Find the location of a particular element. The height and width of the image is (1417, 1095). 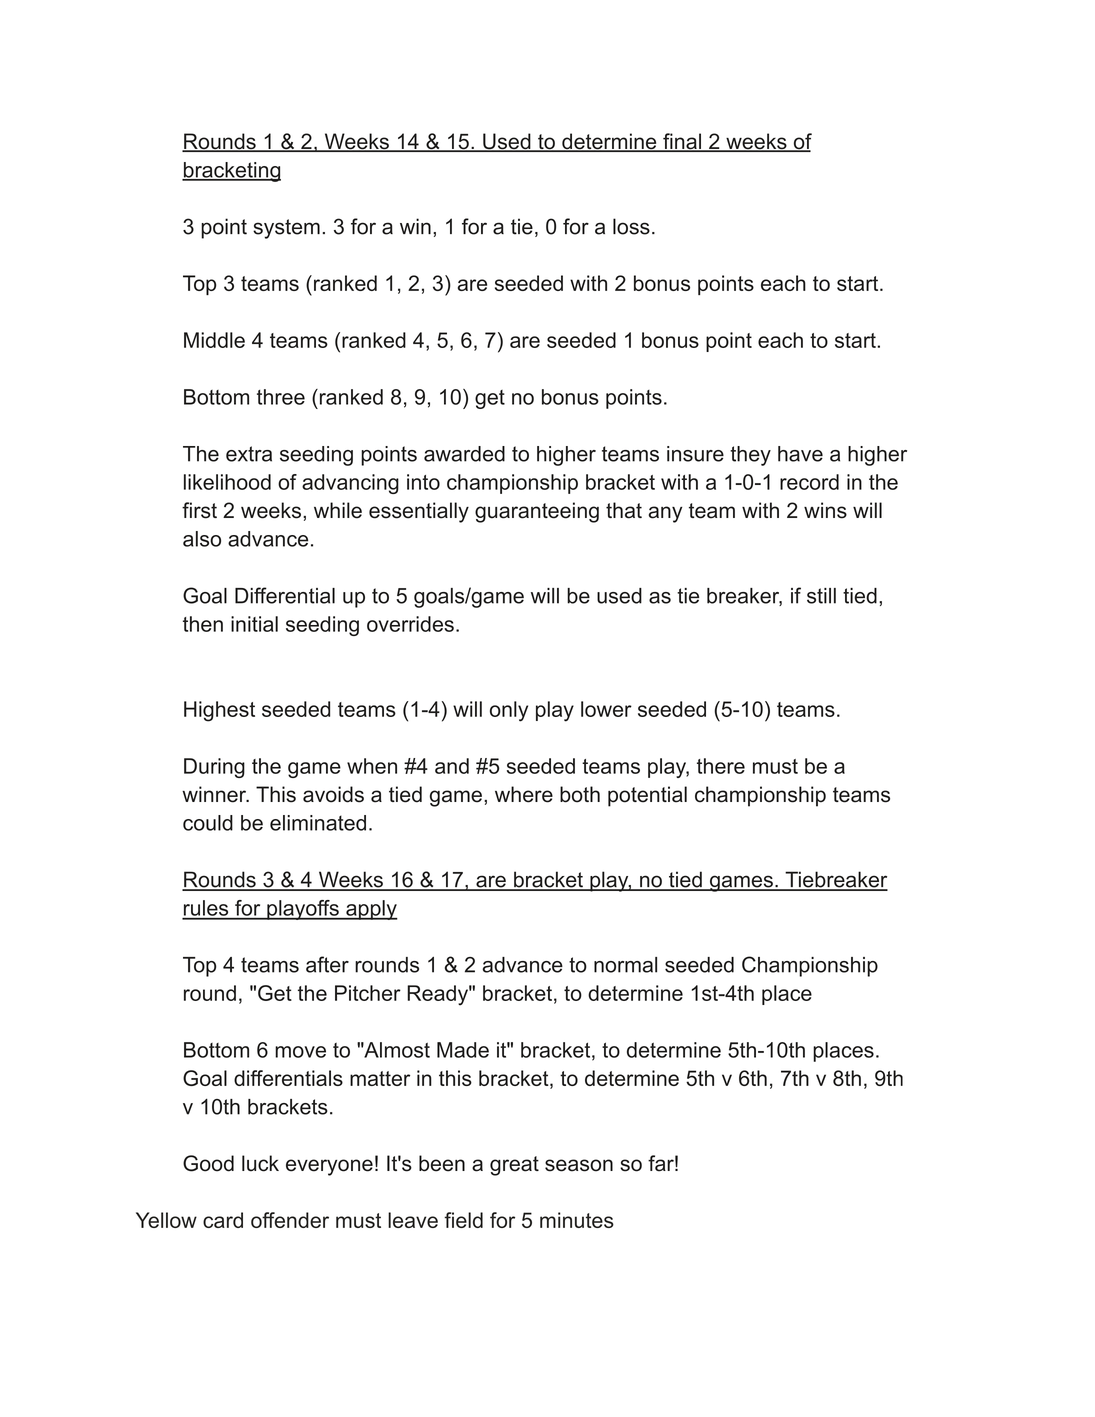

only is located at coordinates (509, 711).
